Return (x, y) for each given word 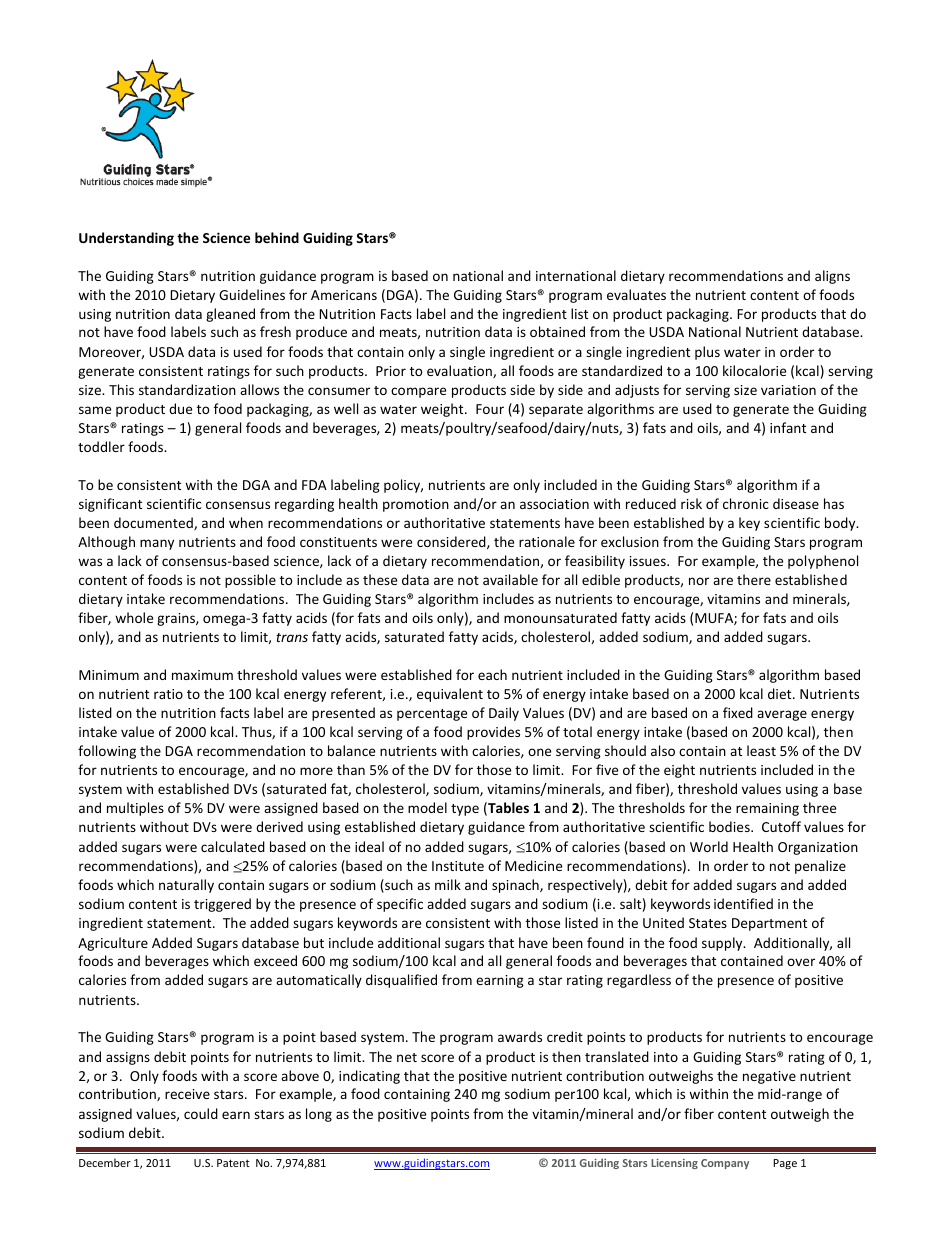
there (754, 579)
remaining (767, 809)
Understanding (126, 239)
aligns (832, 277)
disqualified (401, 981)
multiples (135, 809)
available (510, 579)
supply (723, 944)
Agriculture (113, 944)
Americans (344, 295)
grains (177, 619)
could (201, 1113)
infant (788, 427)
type (465, 810)
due (180, 408)
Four (490, 409)
